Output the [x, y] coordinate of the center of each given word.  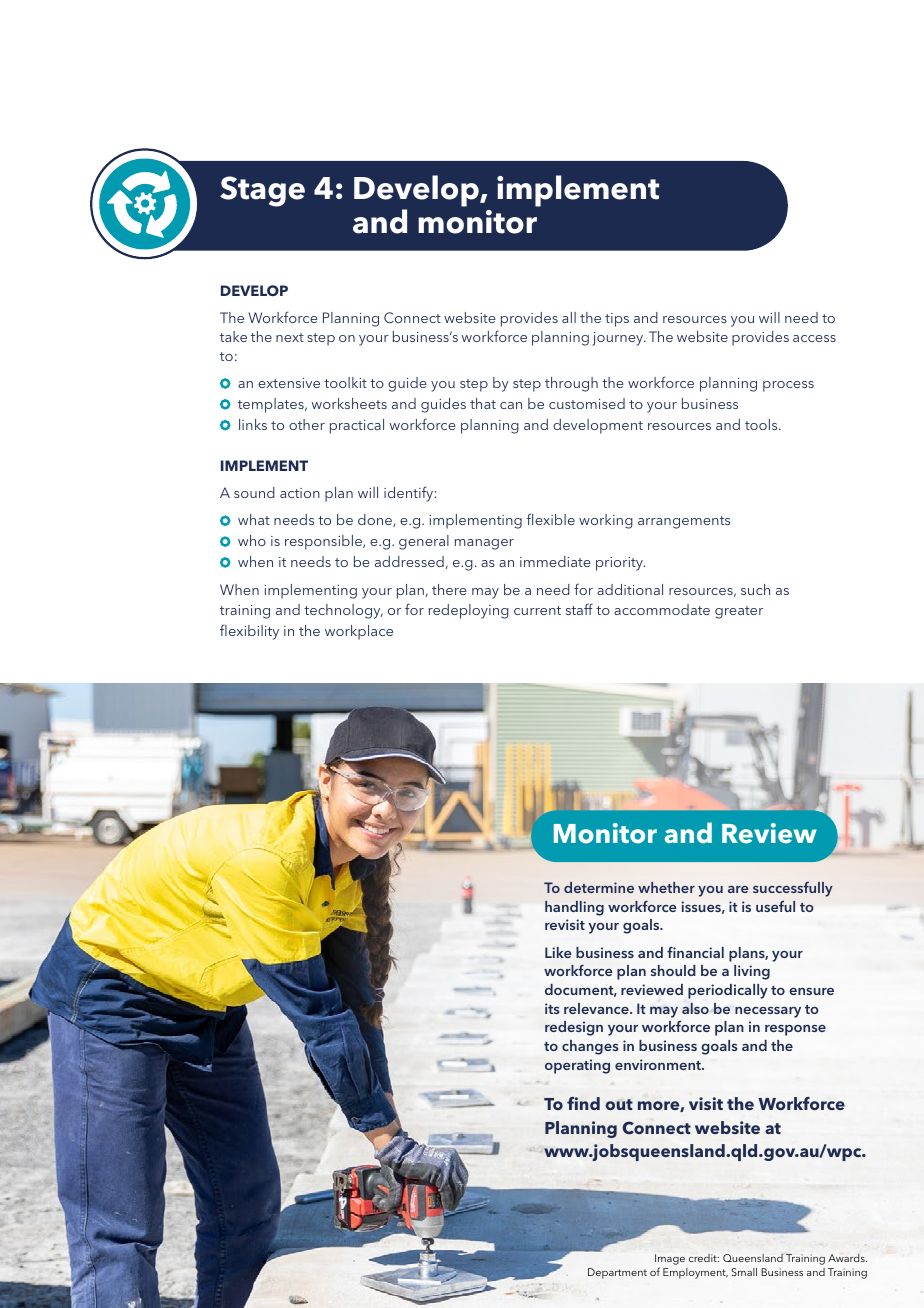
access [814, 338]
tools [762, 424]
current [537, 610]
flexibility [249, 632]
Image [670, 1259]
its [552, 1008]
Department [617, 1273]
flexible [550, 519]
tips [617, 320]
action [300, 493]
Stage [262, 191]
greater [739, 612]
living [752, 972]
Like [558, 952]
